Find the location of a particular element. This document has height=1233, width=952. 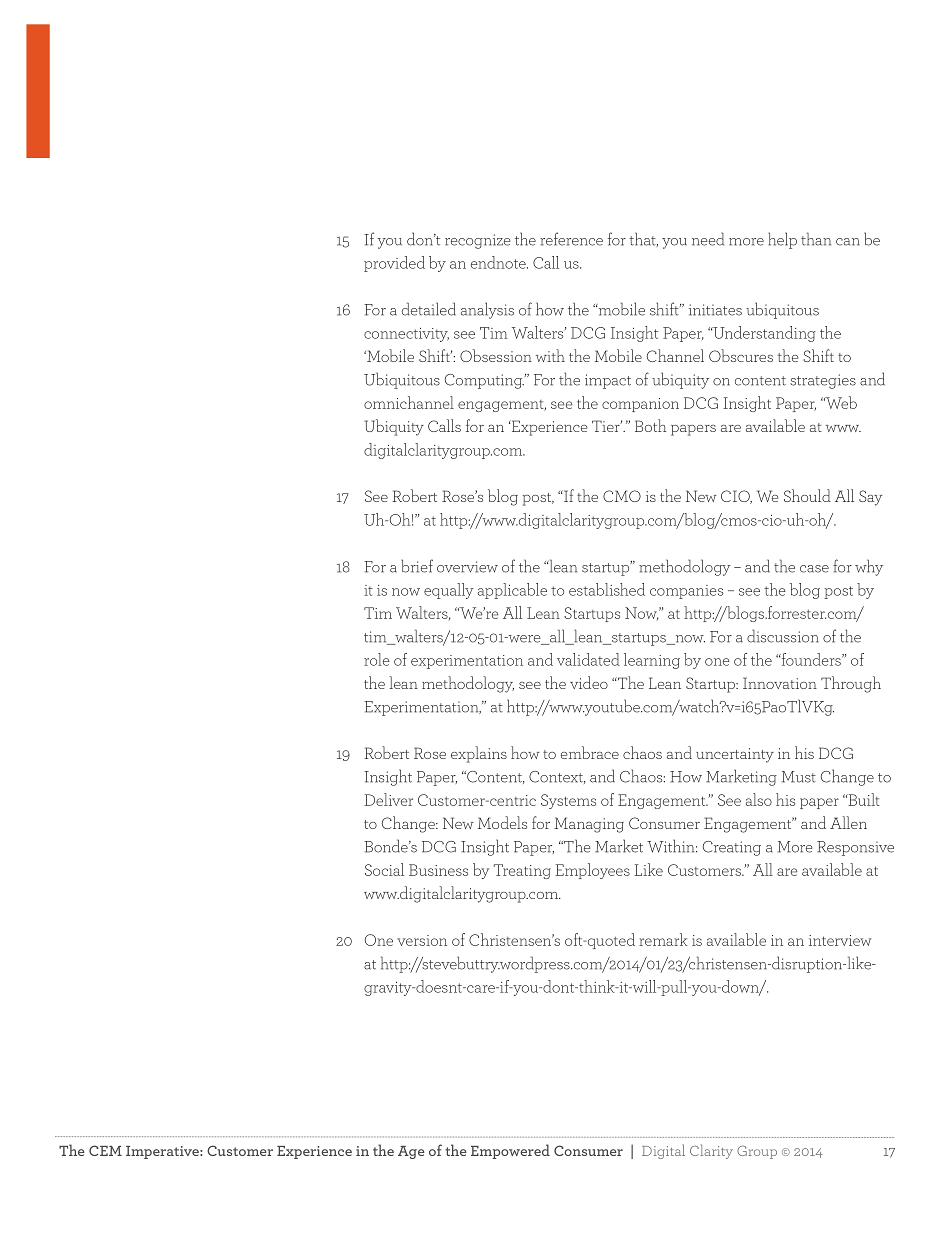

brief is located at coordinates (417, 566).
